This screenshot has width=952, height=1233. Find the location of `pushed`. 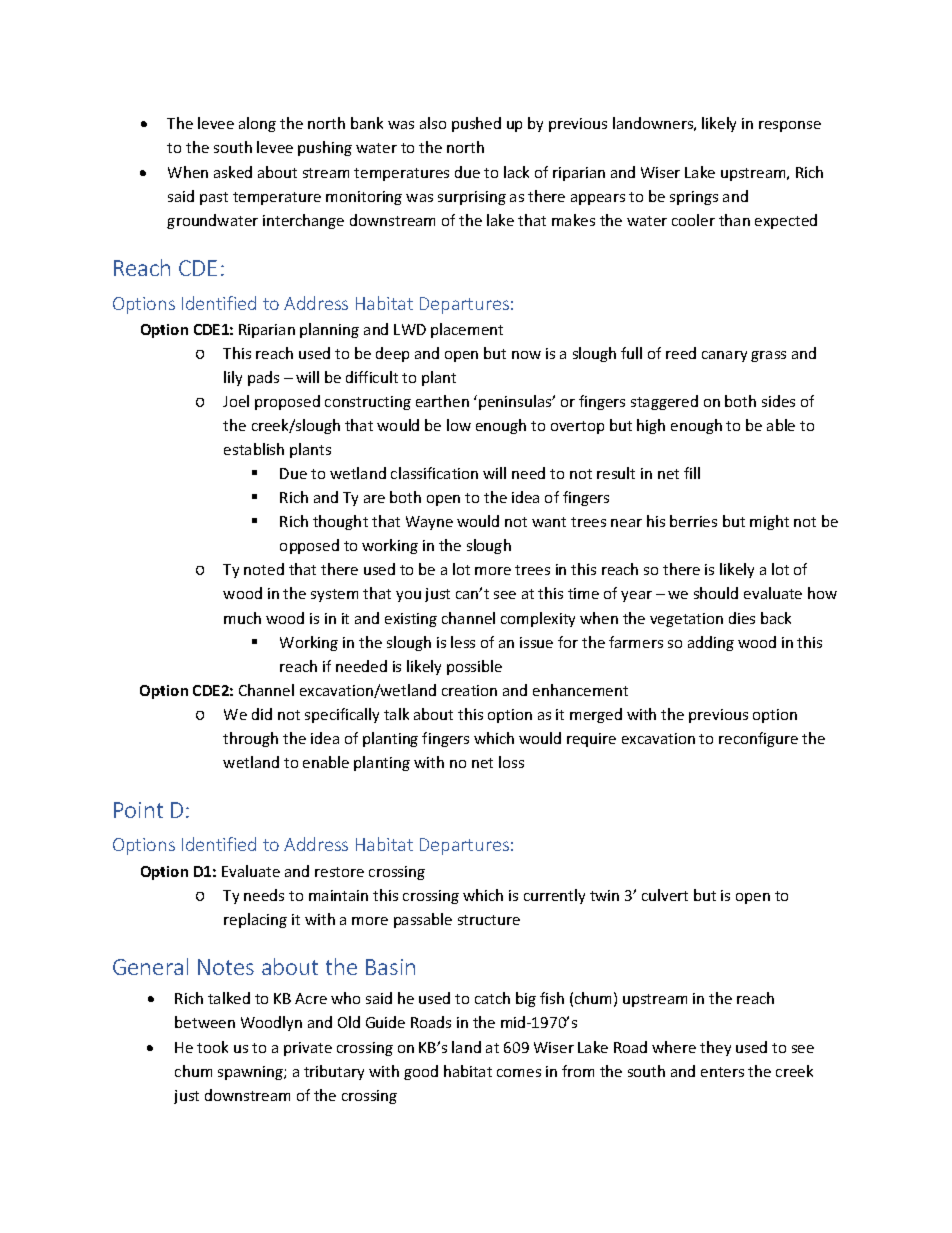

pushed is located at coordinates (476, 124).
